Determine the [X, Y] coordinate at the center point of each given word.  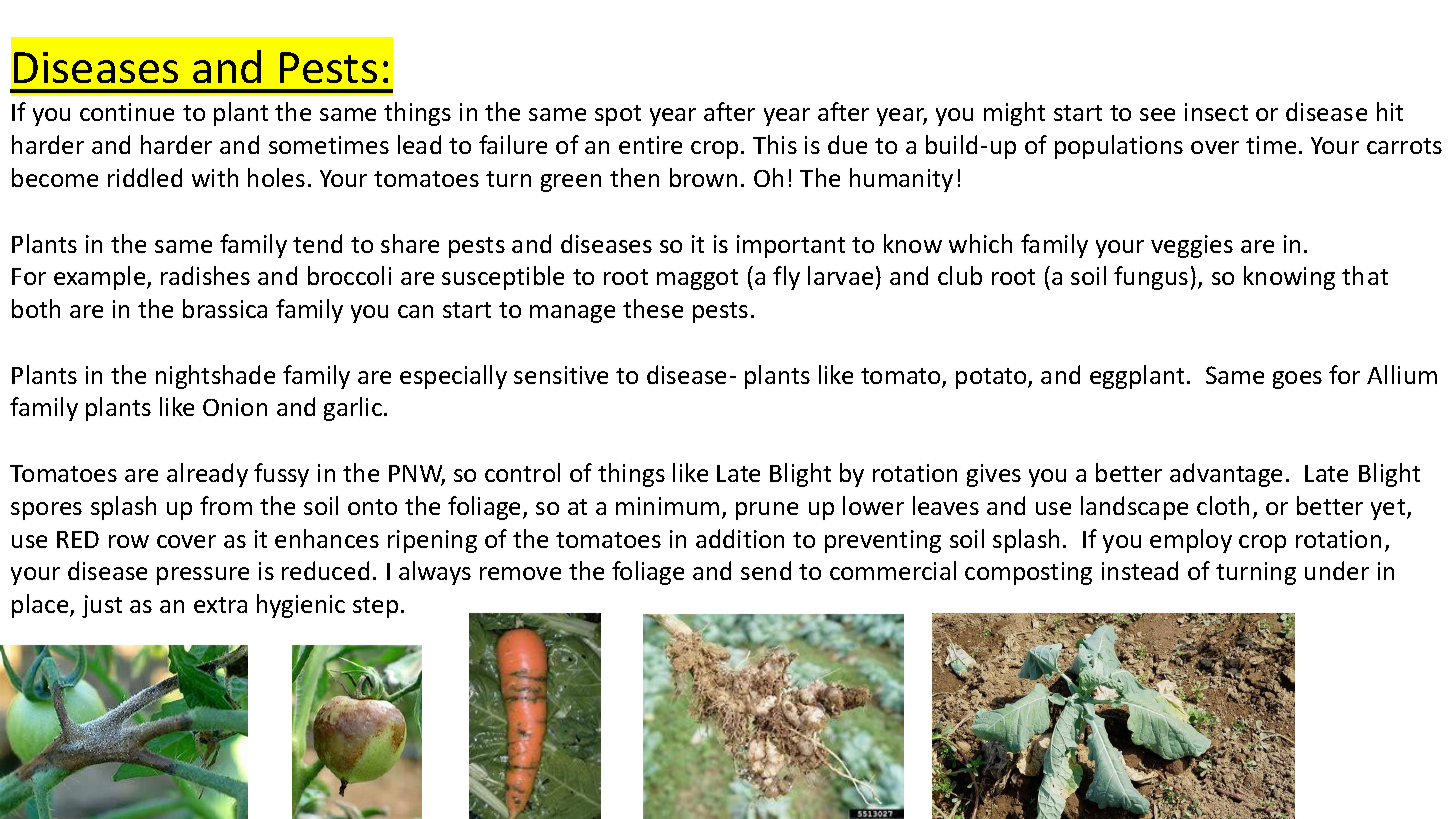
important [791, 246]
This [775, 144]
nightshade [215, 377]
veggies [1192, 246]
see [1157, 114]
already [207, 475]
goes [1297, 380]
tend [317, 243]
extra [220, 605]
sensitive [561, 375]
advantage [1226, 475]
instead [1140, 570]
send [766, 570]
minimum [667, 506]
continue [127, 112]
